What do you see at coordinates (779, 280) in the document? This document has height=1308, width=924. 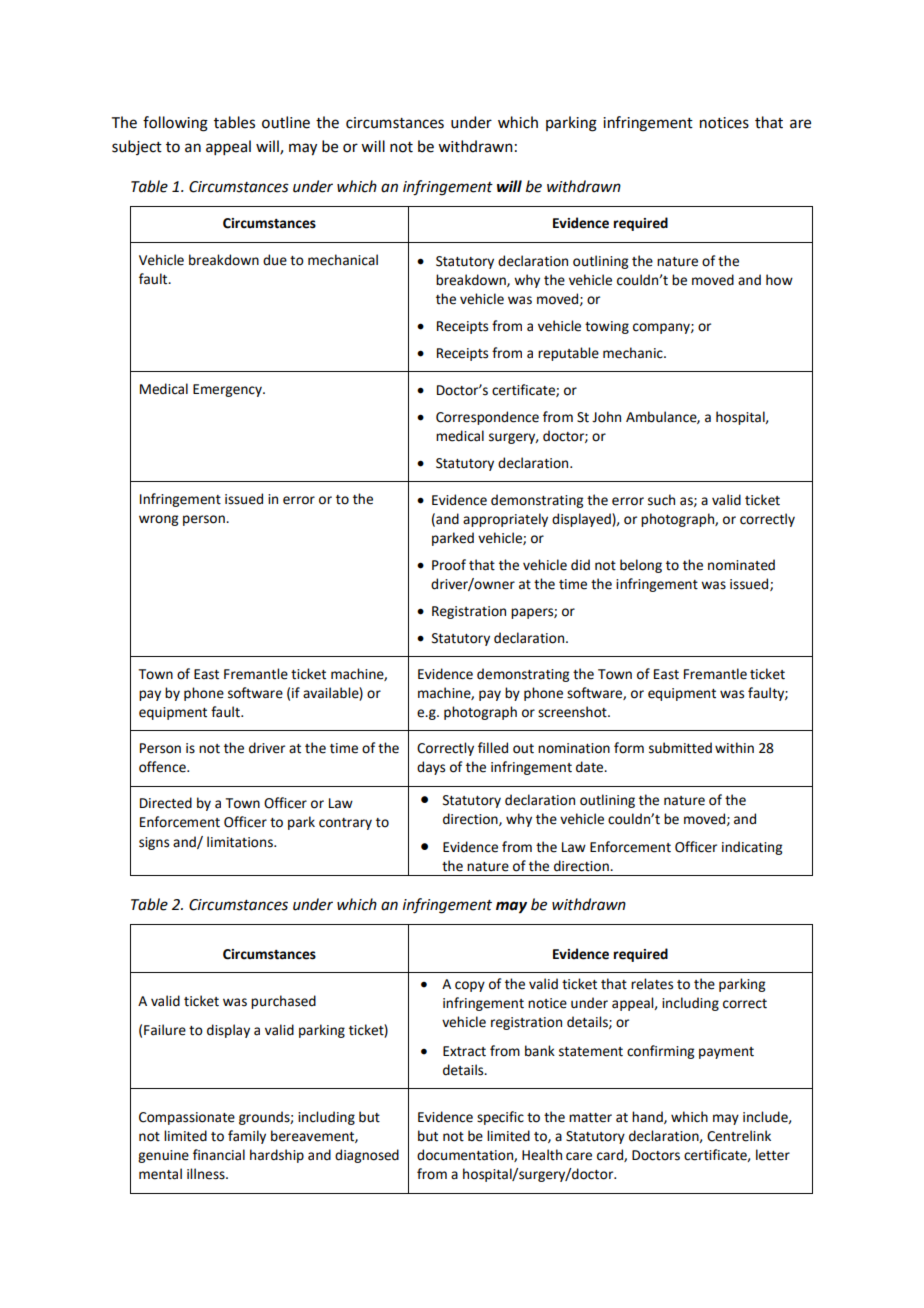 I see `how` at bounding box center [779, 280].
